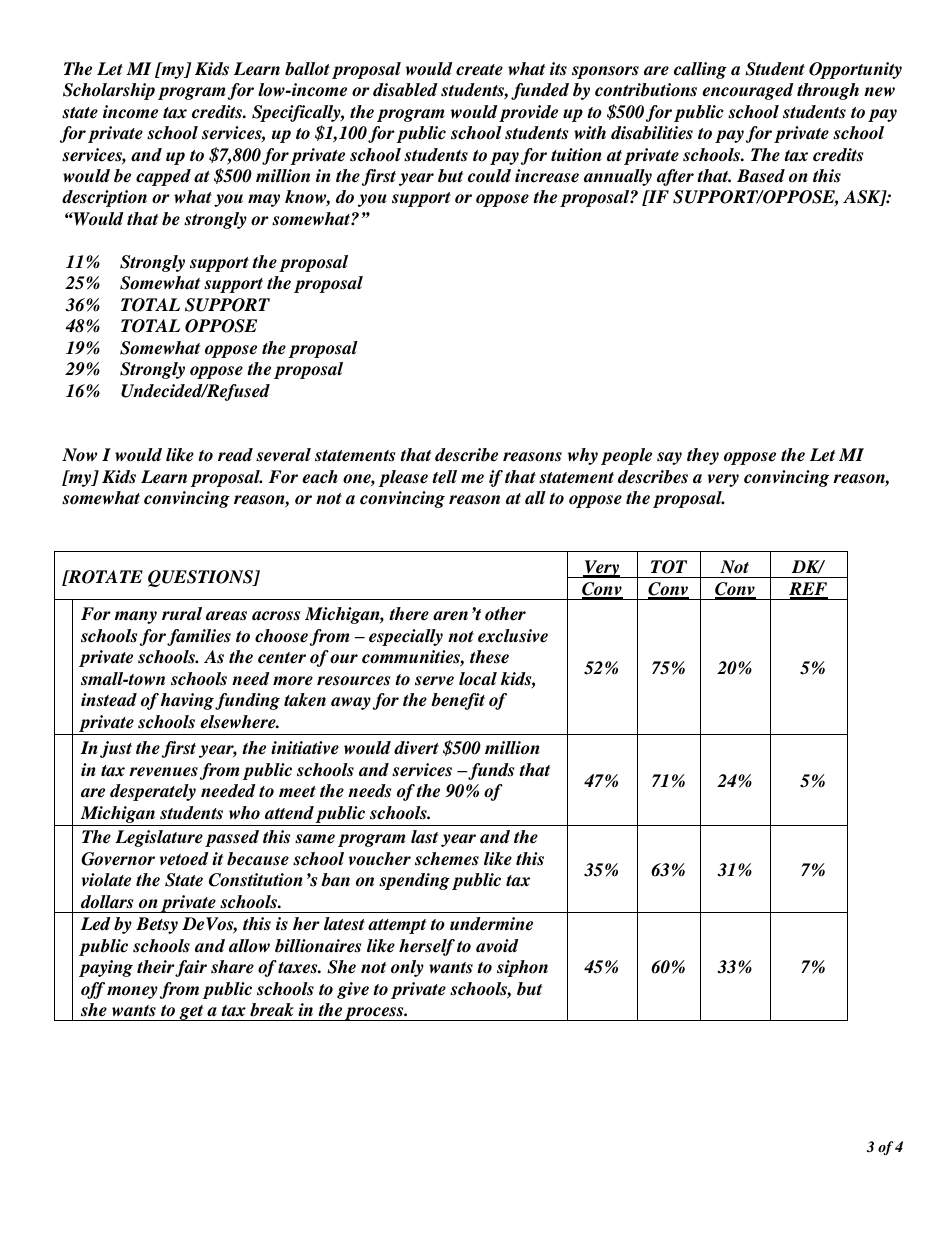 This screenshot has width=952, height=1233. I want to click on create, so click(479, 70).
